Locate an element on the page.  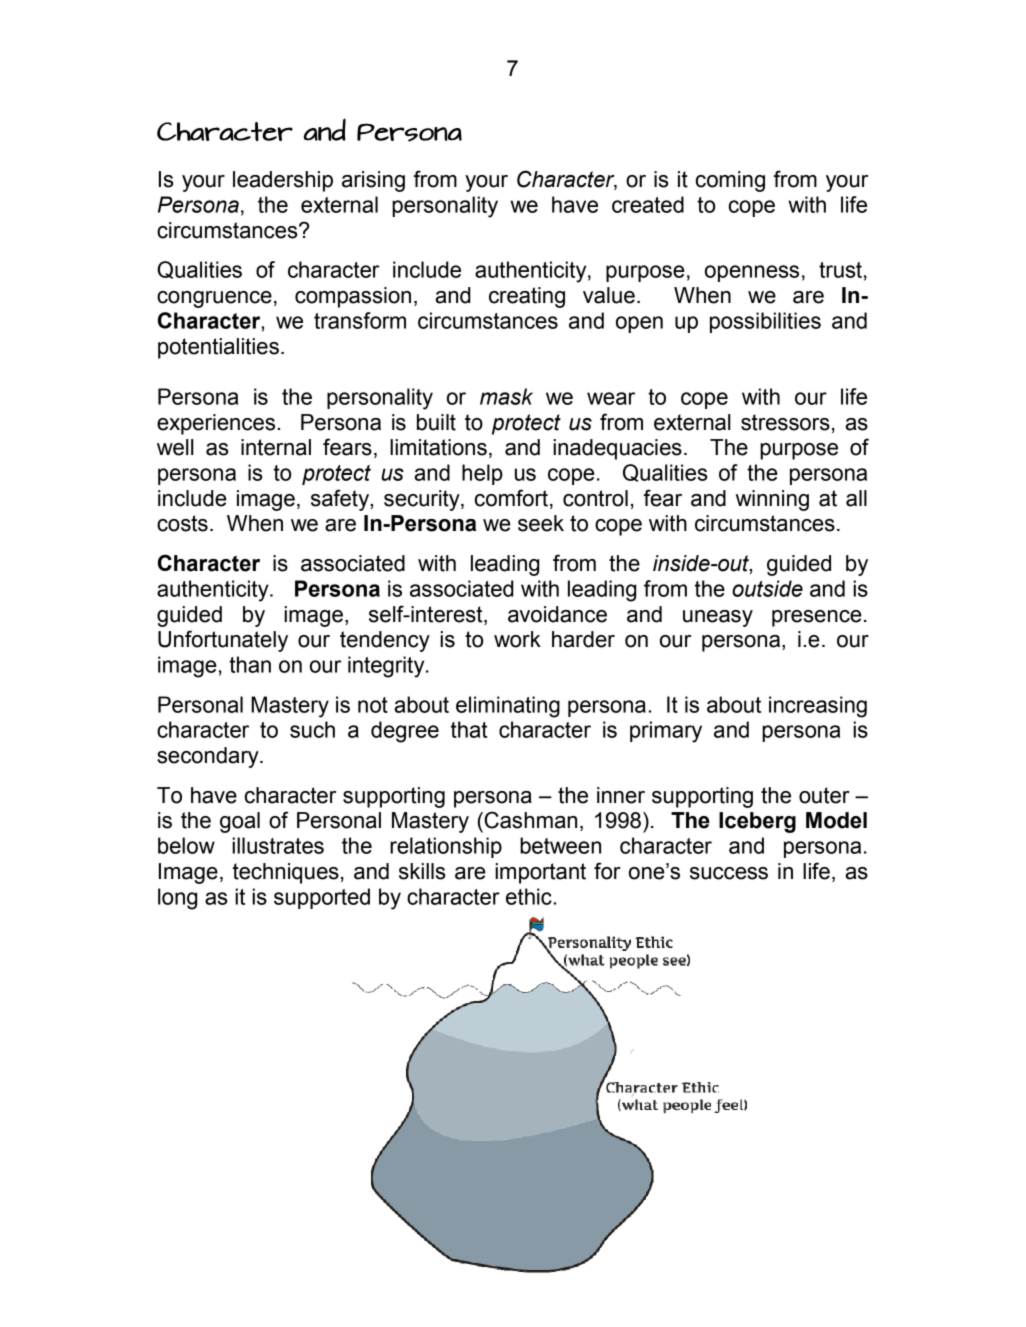
winning is located at coordinates (772, 500).
